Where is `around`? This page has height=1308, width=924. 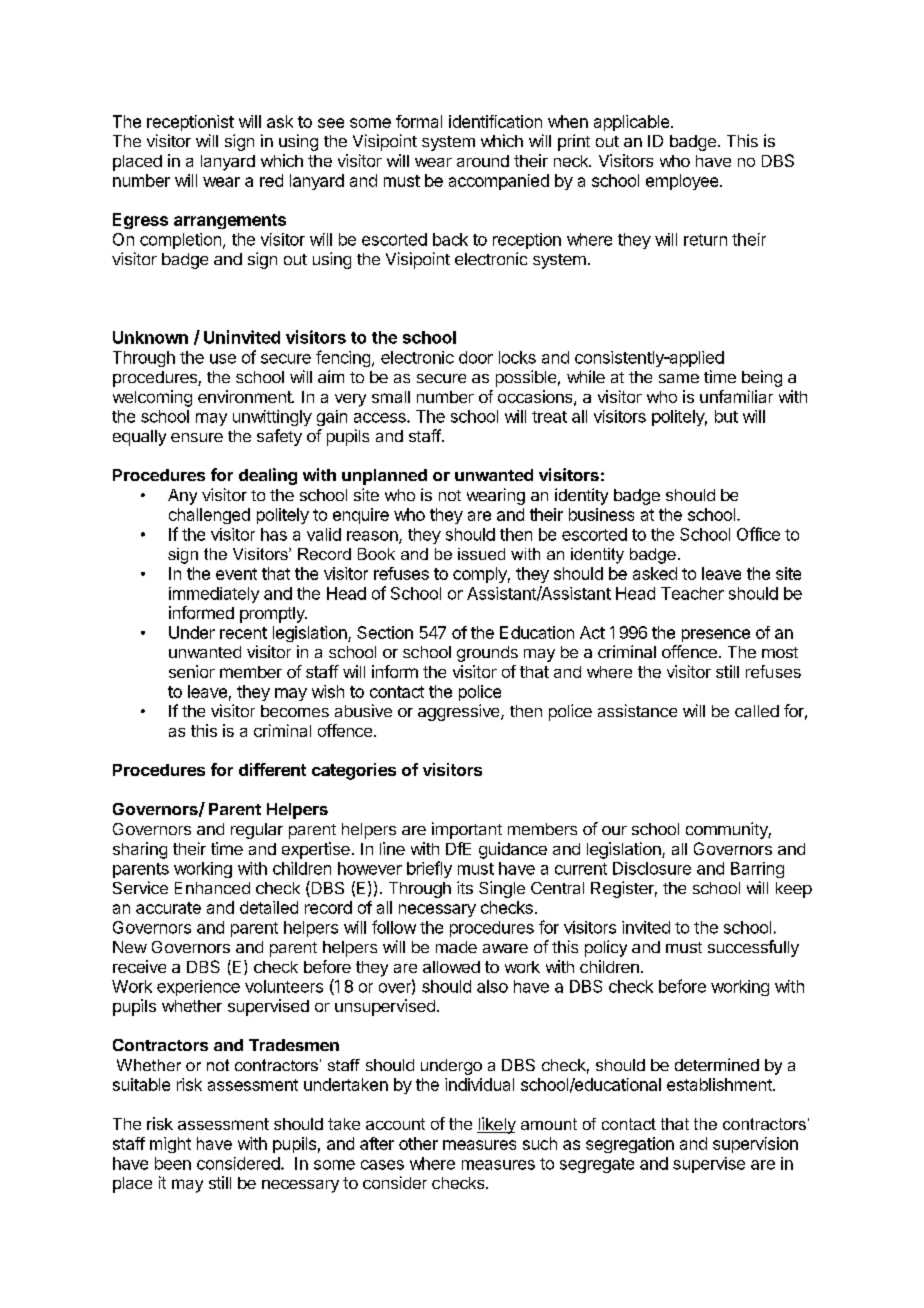 around is located at coordinates (483, 161).
